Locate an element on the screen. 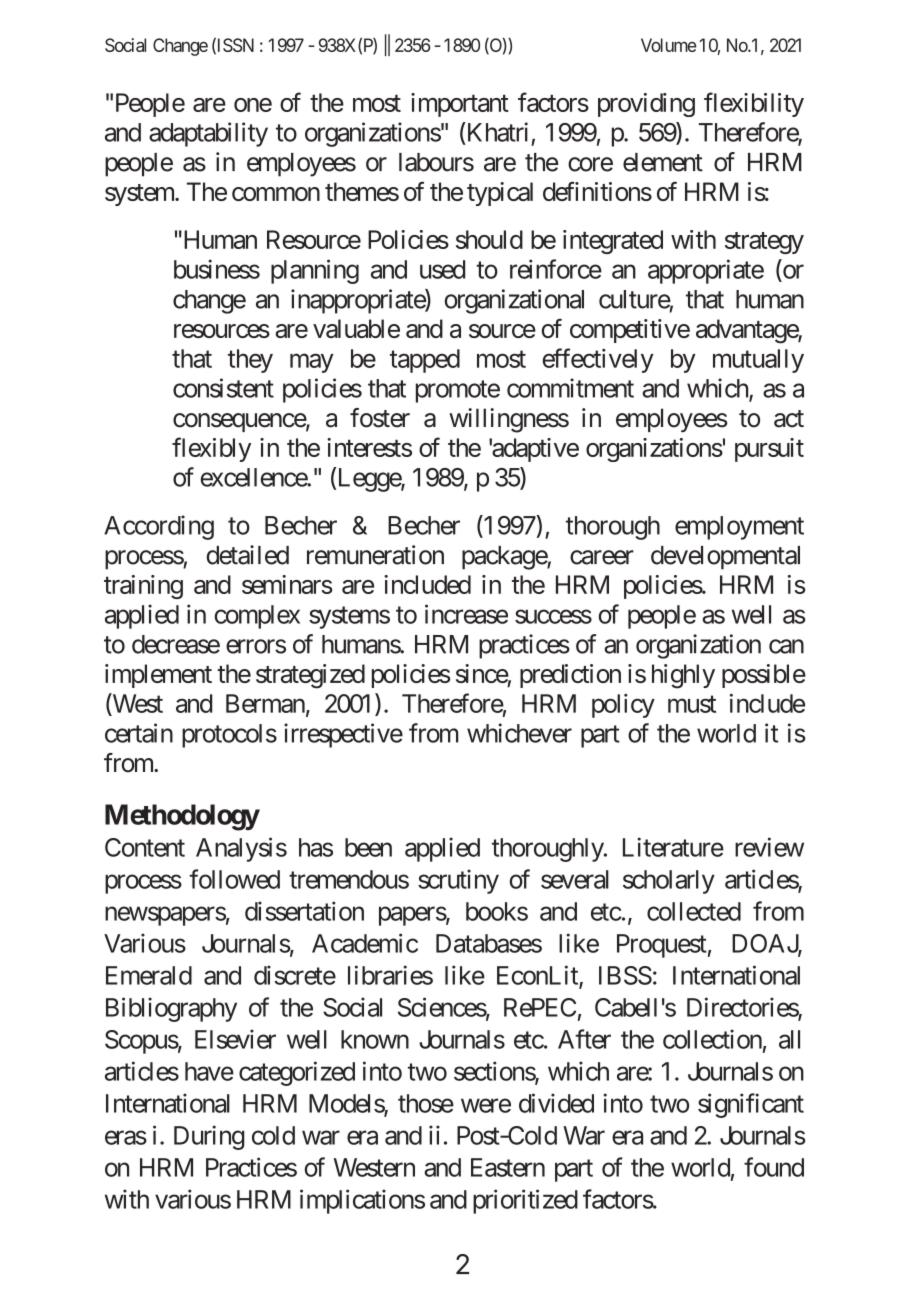 The width and height of the screenshot is (905, 1316). important is located at coordinates (460, 105).
